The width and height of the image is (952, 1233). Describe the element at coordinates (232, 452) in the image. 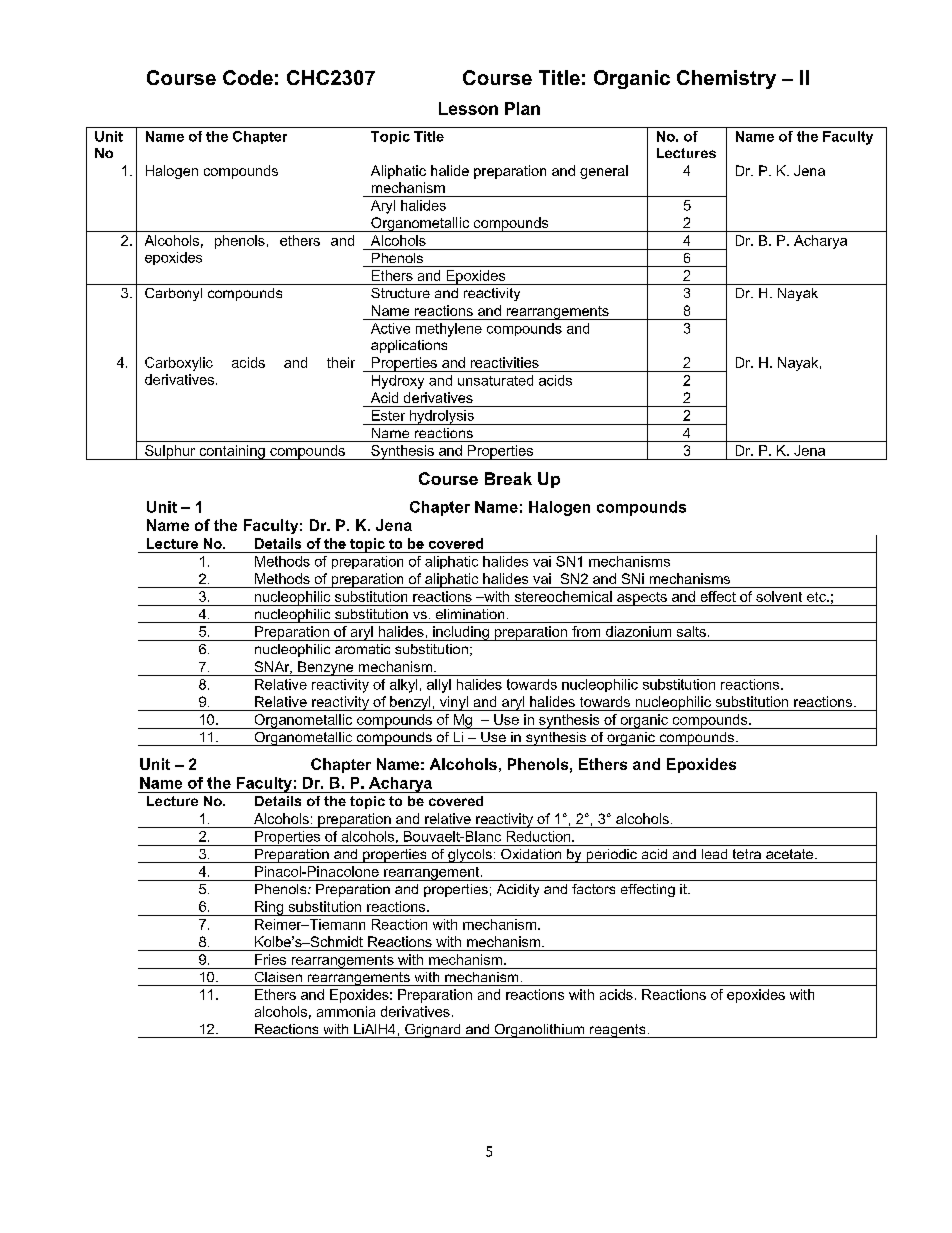

I see `containing` at that location.
